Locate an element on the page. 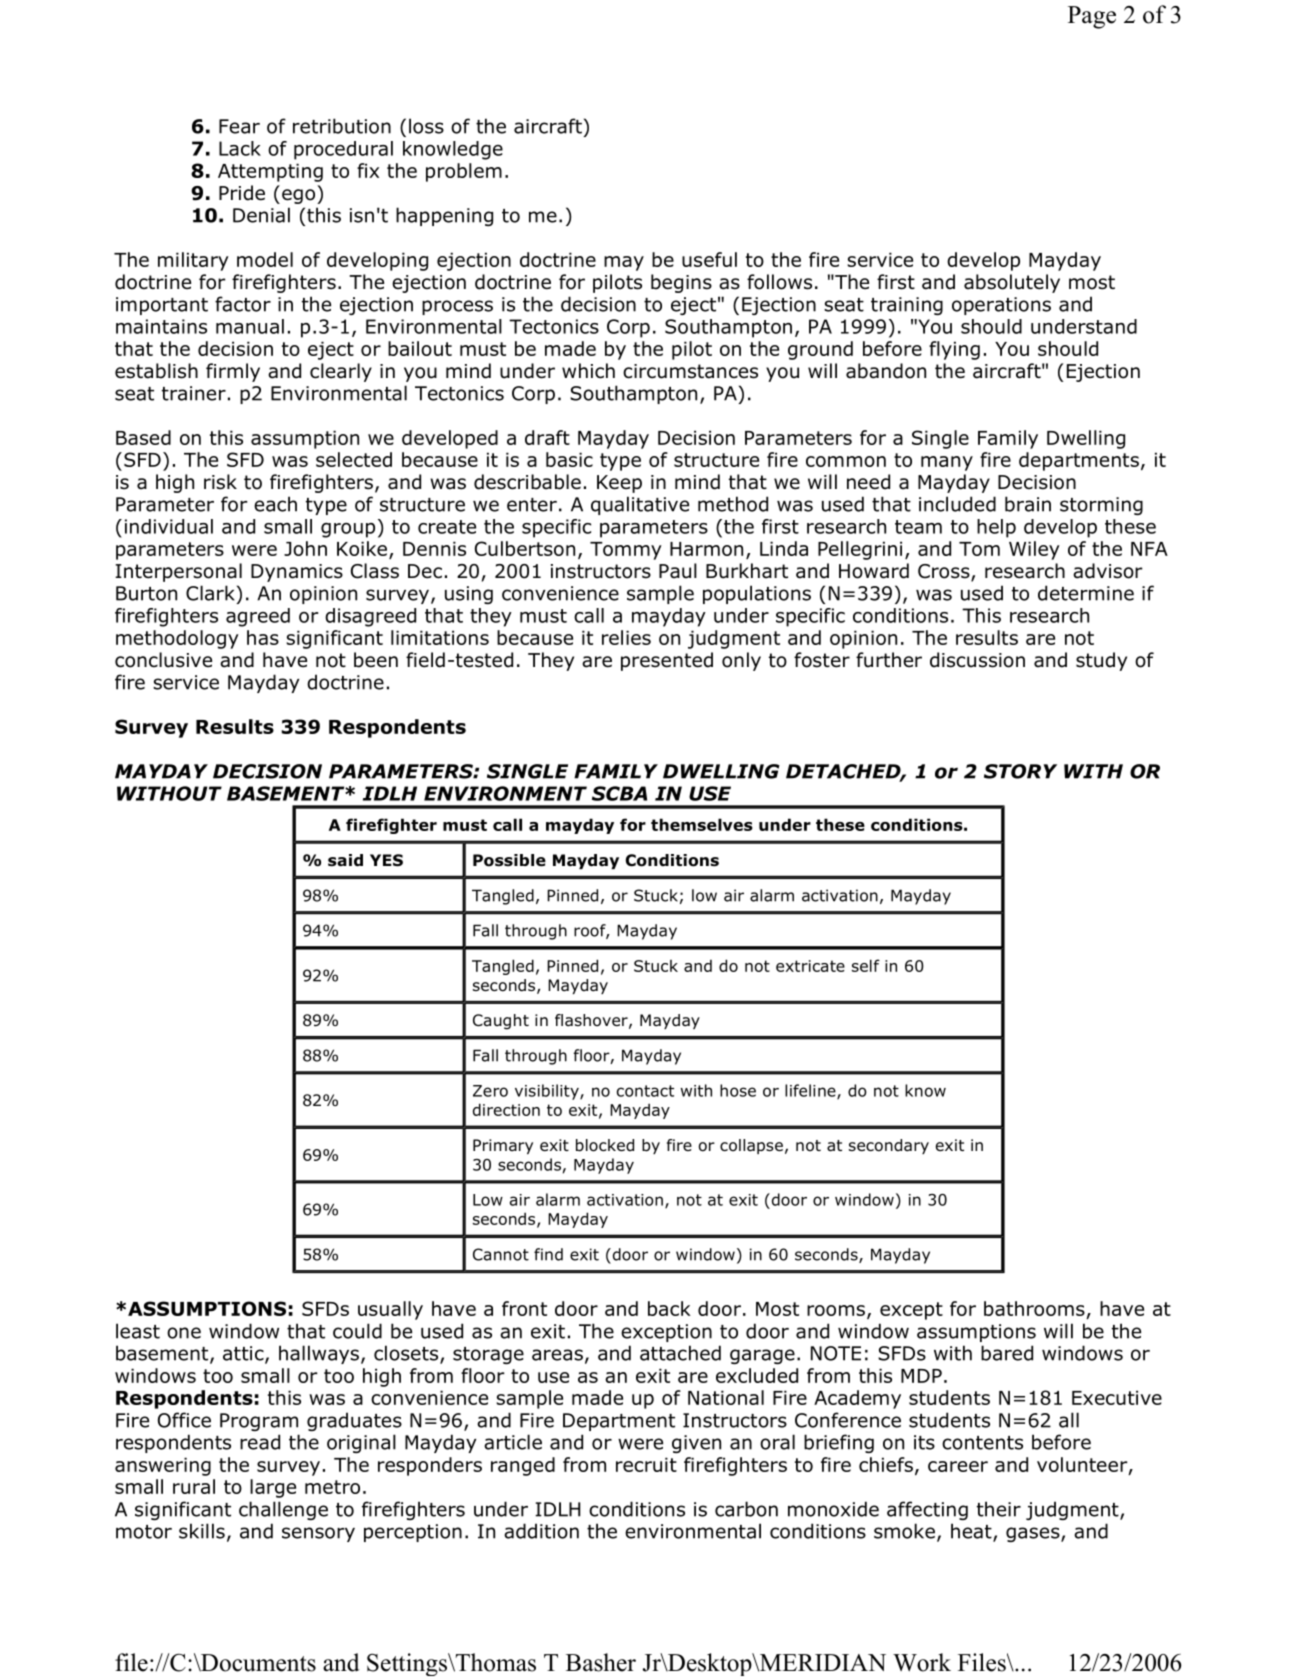 The image size is (1297, 1678). Fear is located at coordinates (239, 126).
